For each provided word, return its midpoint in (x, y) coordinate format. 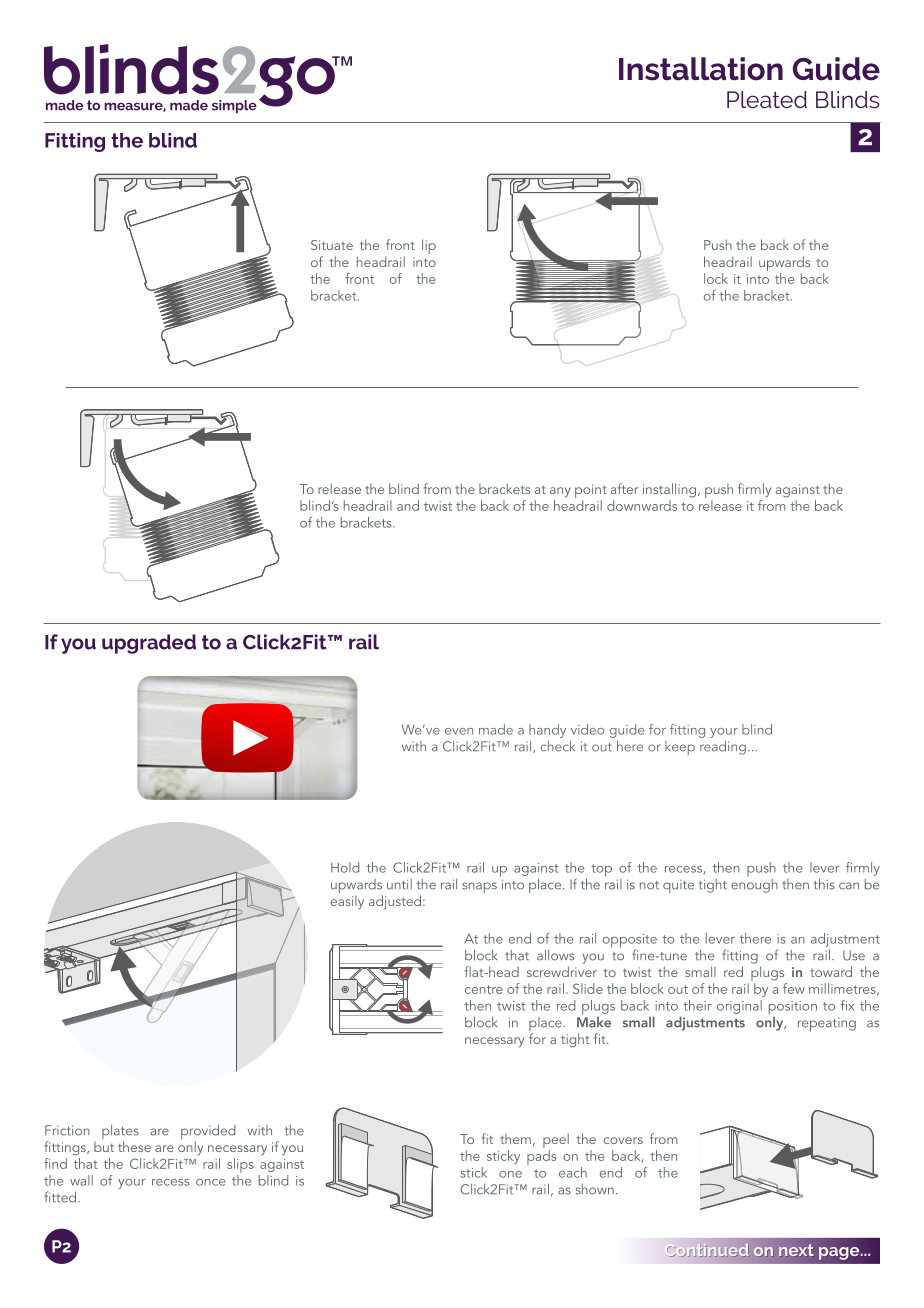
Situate (332, 245)
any (560, 492)
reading (723, 748)
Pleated (767, 99)
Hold (345, 867)
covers (623, 1140)
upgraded (149, 644)
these (134, 1146)
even (459, 731)
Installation (701, 69)
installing (669, 490)
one (510, 1174)
